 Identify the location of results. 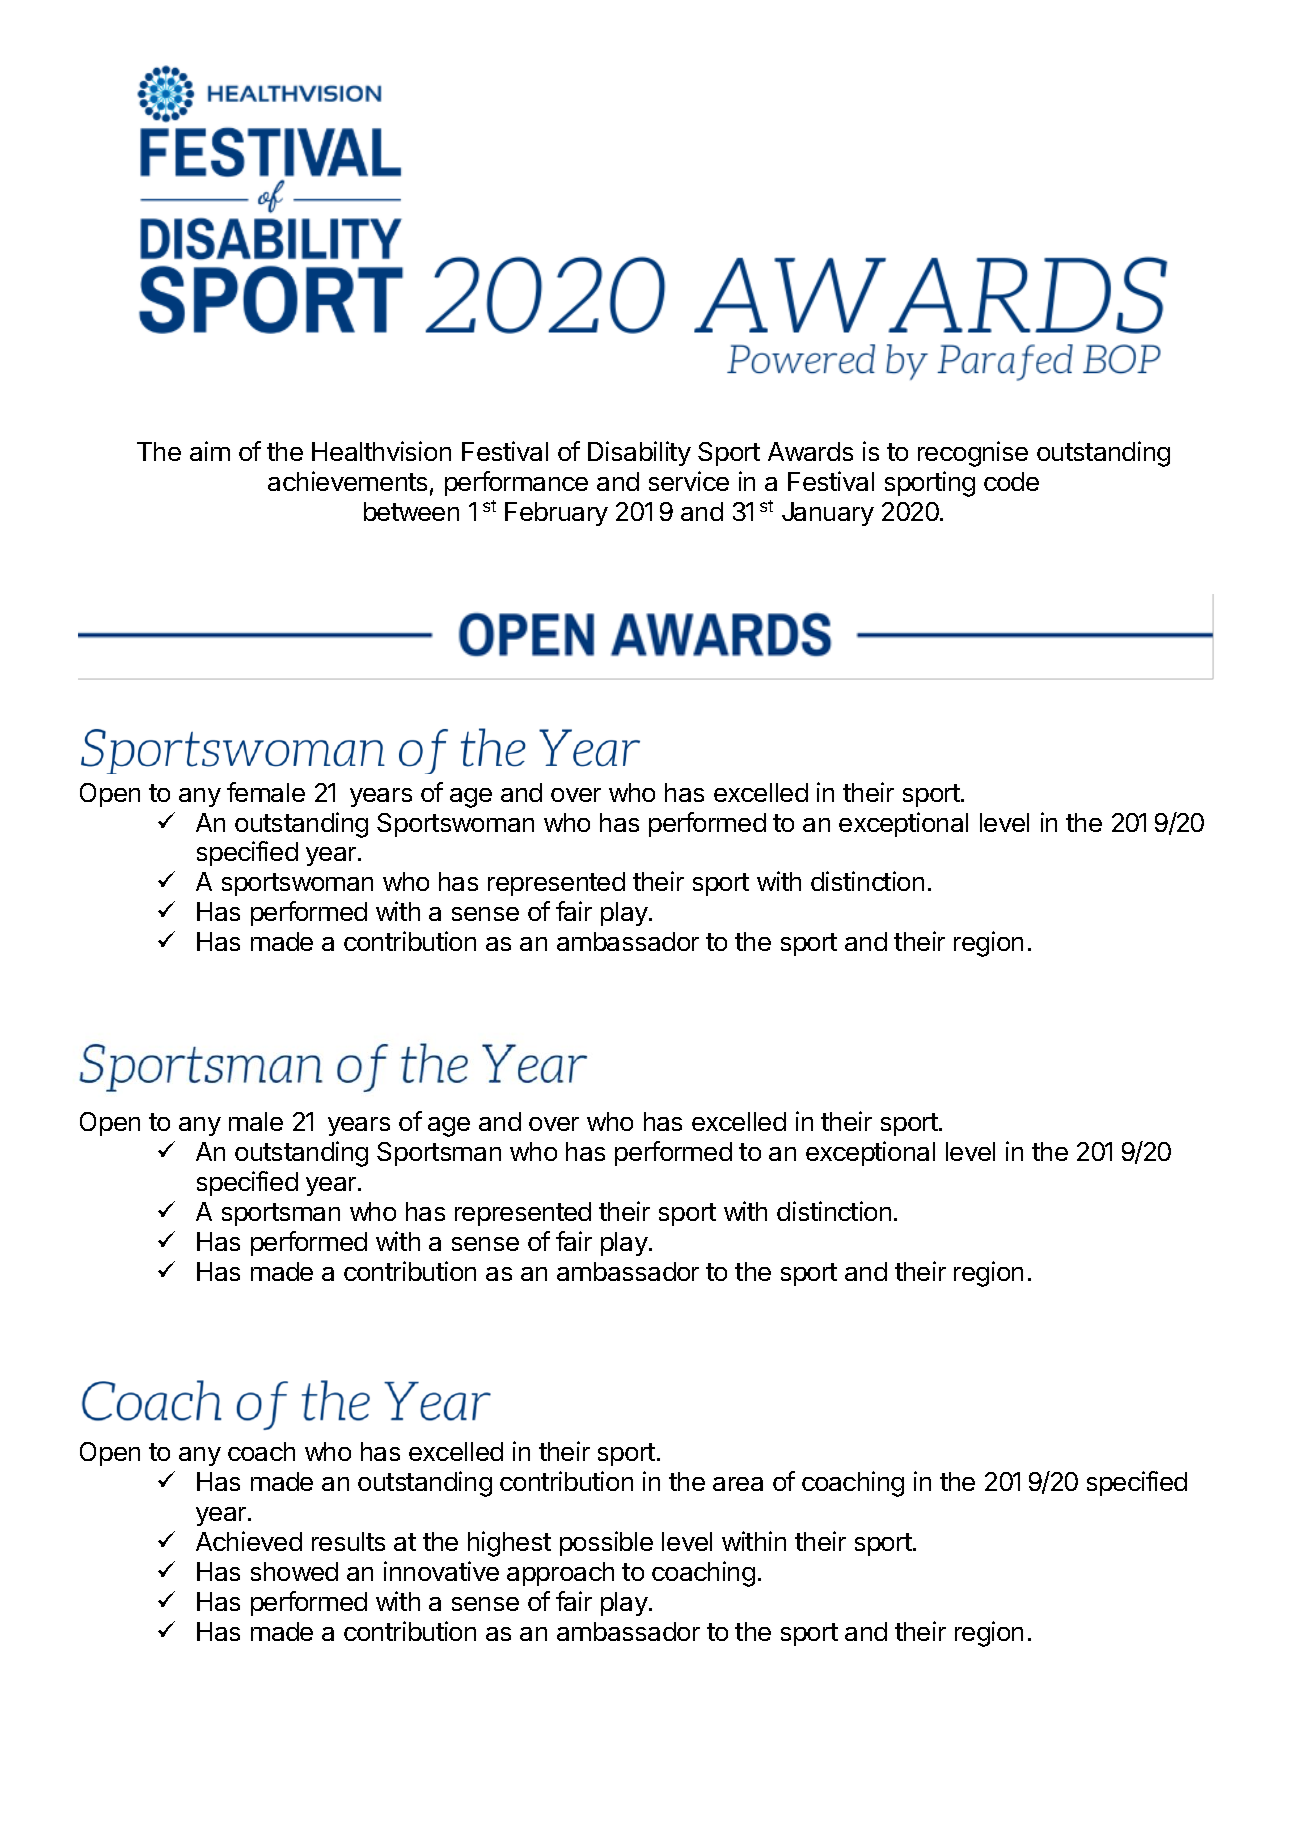
(348, 1541).
